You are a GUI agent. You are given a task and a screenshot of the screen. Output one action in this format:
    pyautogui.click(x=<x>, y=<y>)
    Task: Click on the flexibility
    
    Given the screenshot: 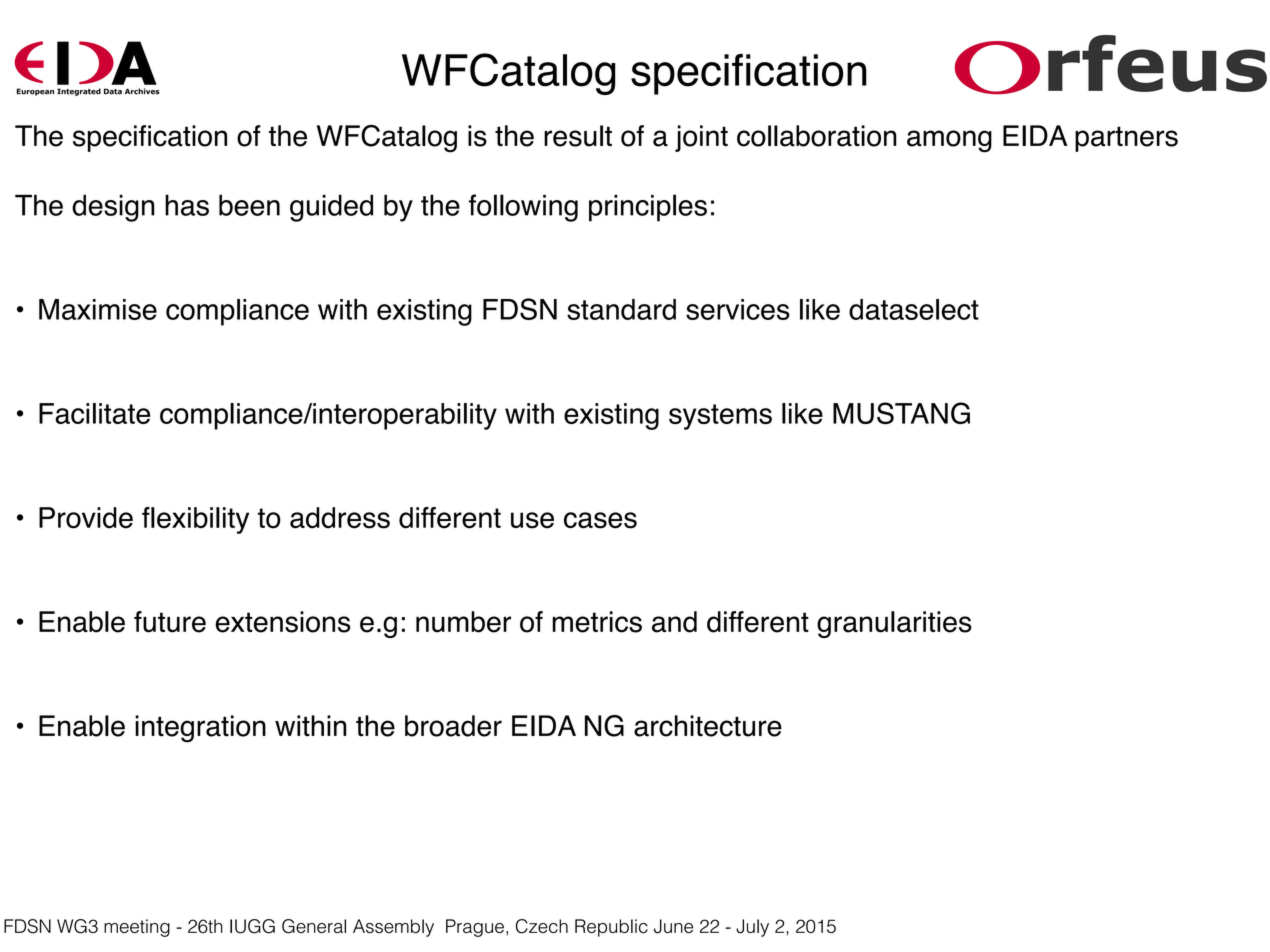 What is the action you would take?
    pyautogui.click(x=195, y=520)
